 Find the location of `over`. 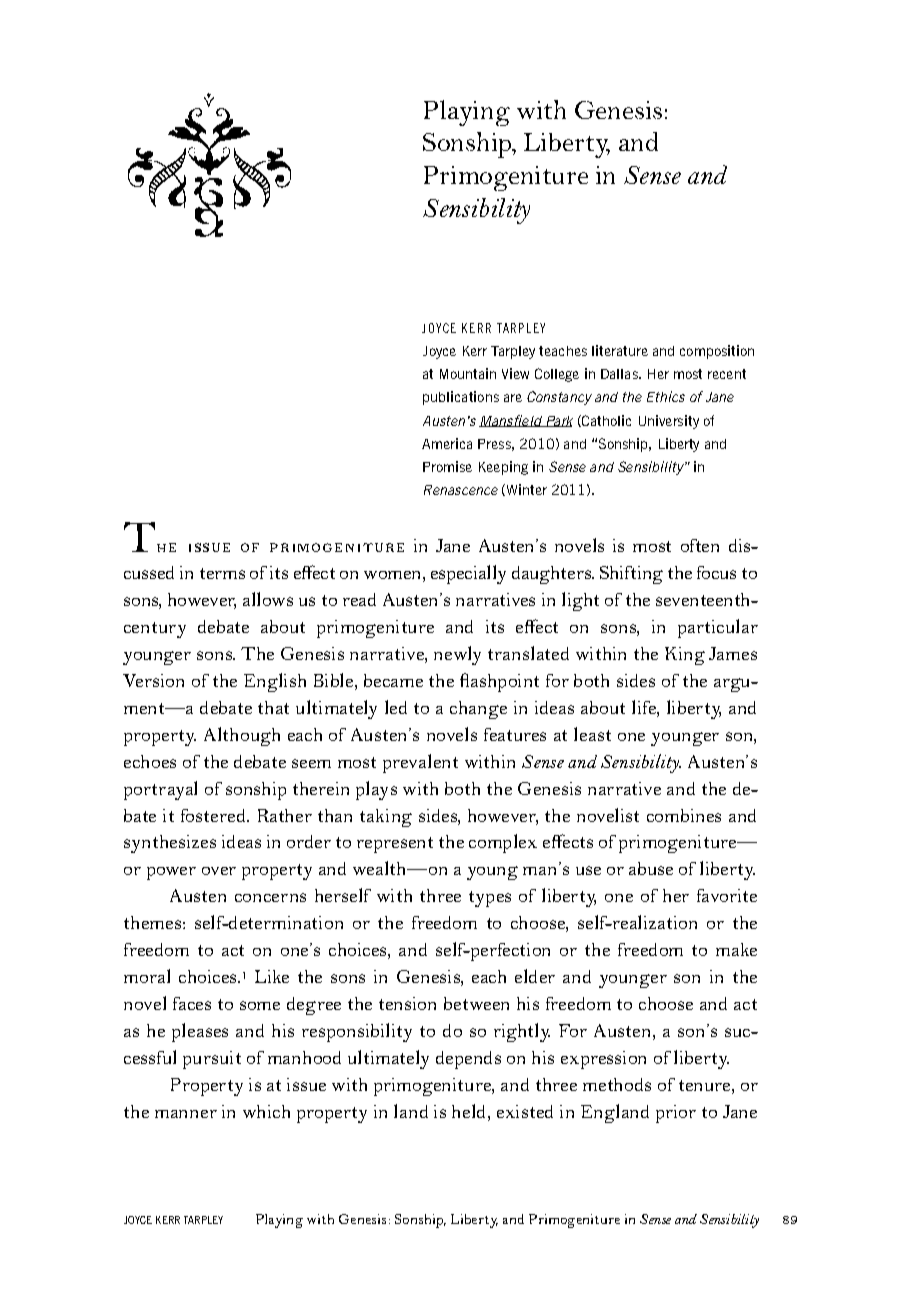

over is located at coordinates (219, 871).
